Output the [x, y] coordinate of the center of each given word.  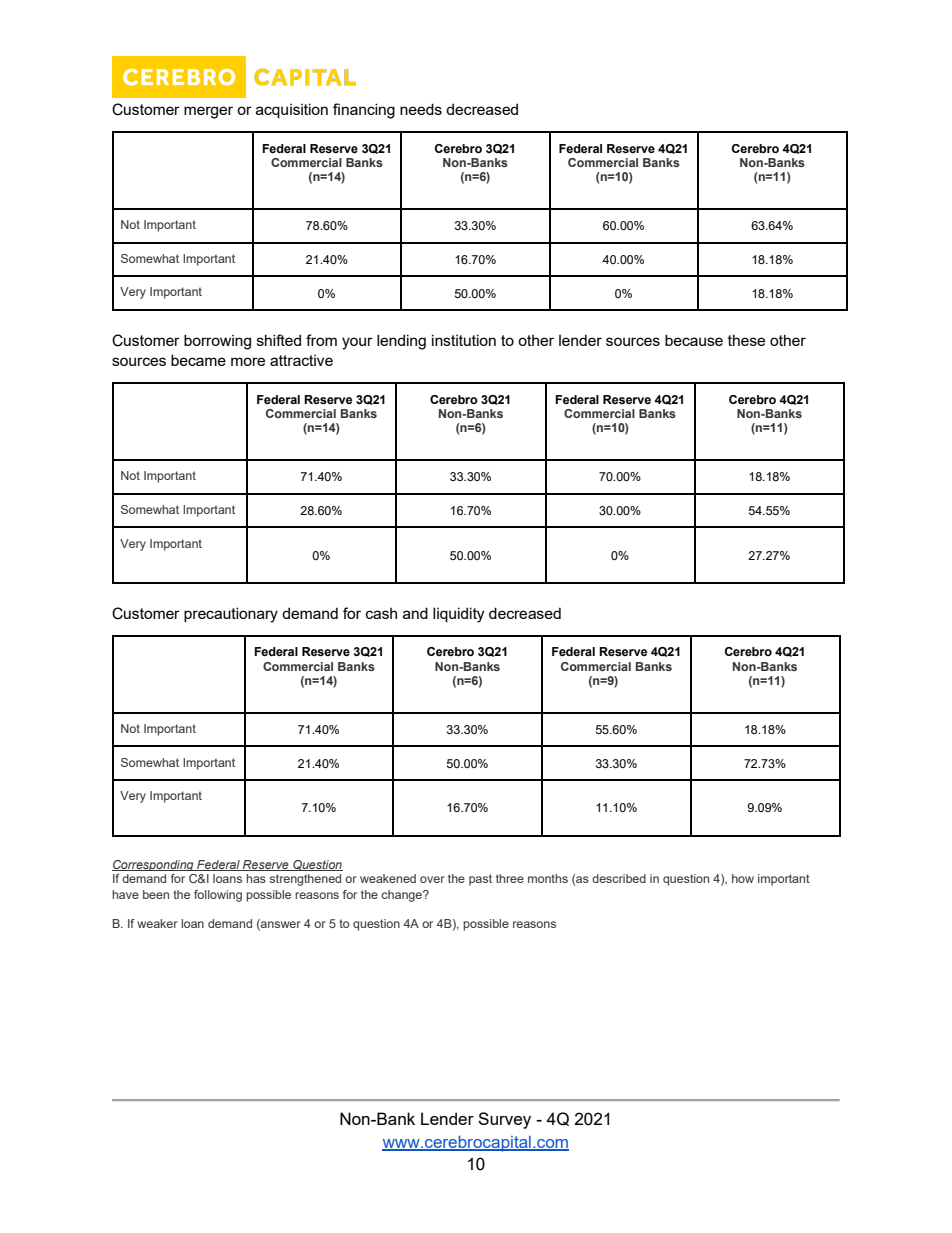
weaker [157, 923]
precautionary [231, 615]
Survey [504, 1120]
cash [381, 613]
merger [208, 112]
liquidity [458, 615]
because [694, 340]
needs [421, 109]
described [619, 878]
